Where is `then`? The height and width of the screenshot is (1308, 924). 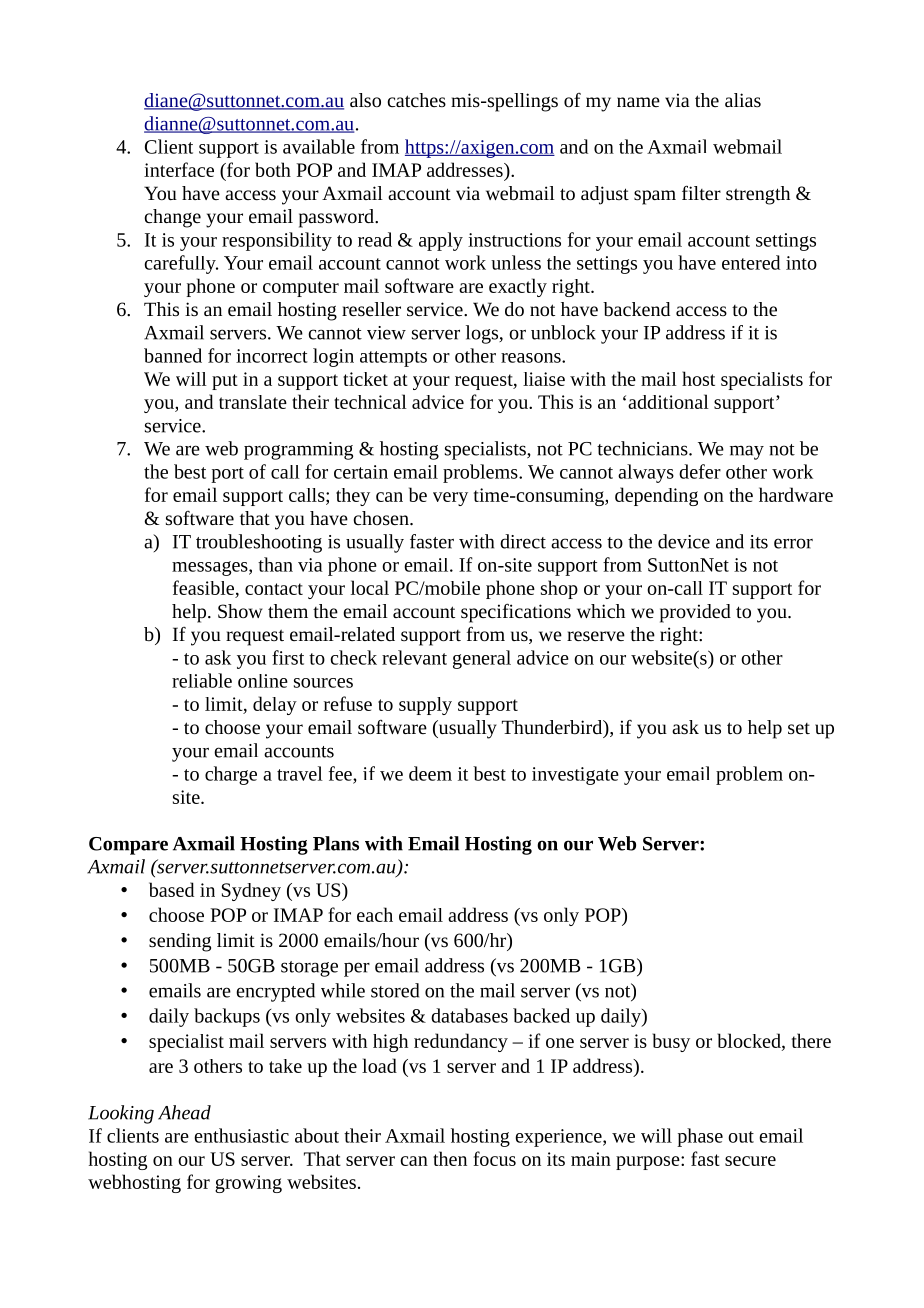
then is located at coordinates (450, 1158).
